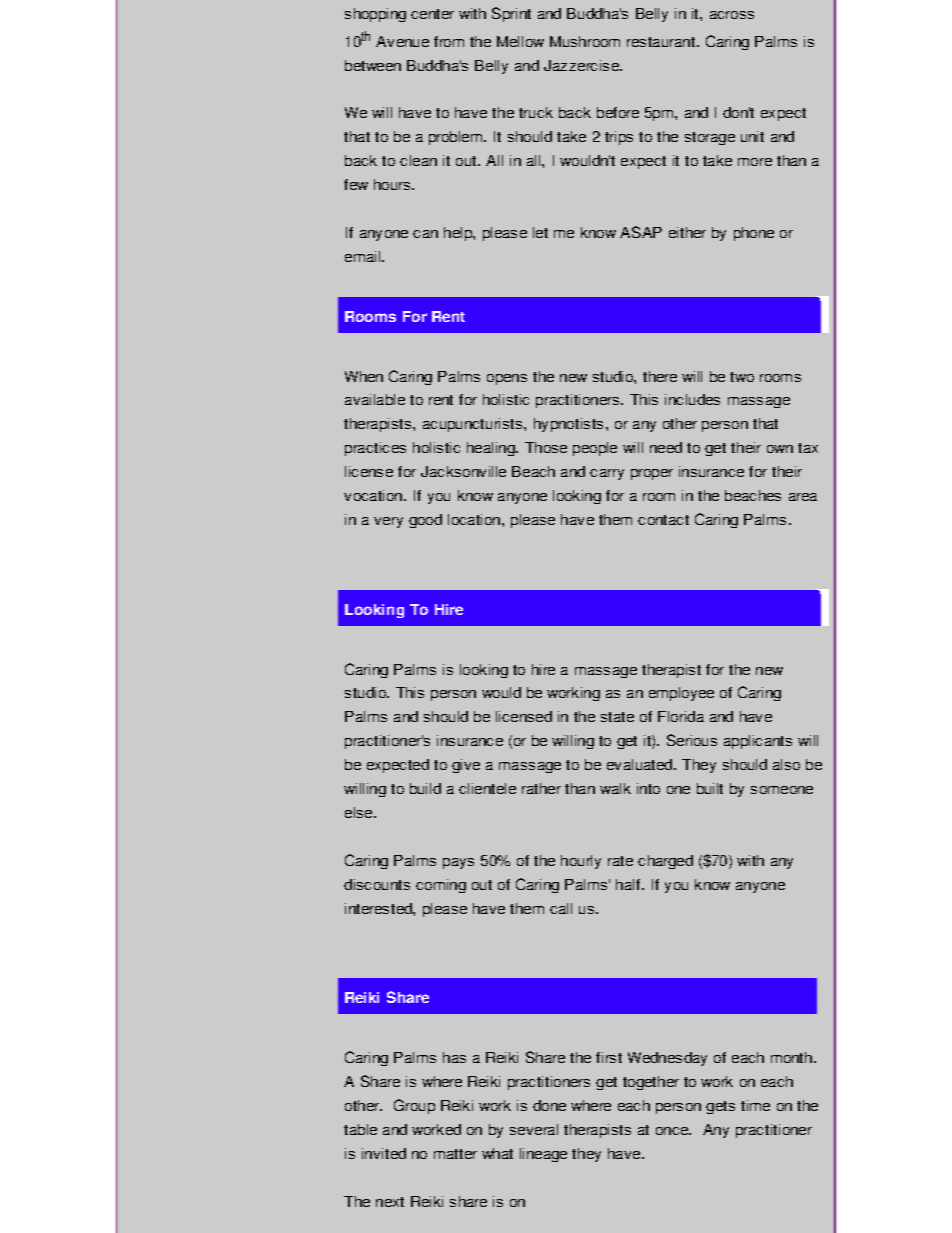 Image resolution: width=952 pixels, height=1233 pixels. I want to click on employee, so click(681, 694).
